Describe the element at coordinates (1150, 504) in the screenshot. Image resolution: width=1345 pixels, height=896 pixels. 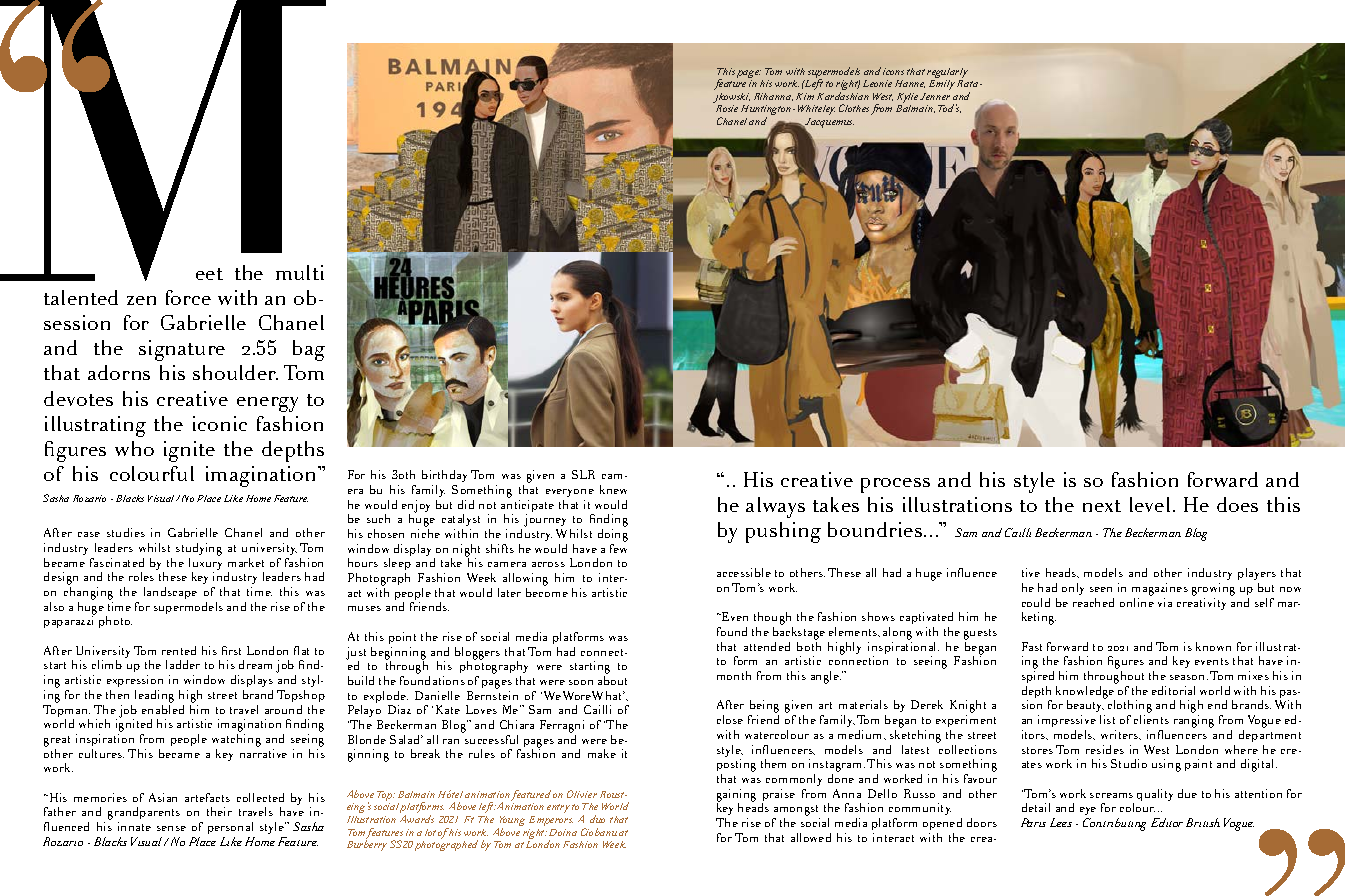
I see `level` at that location.
